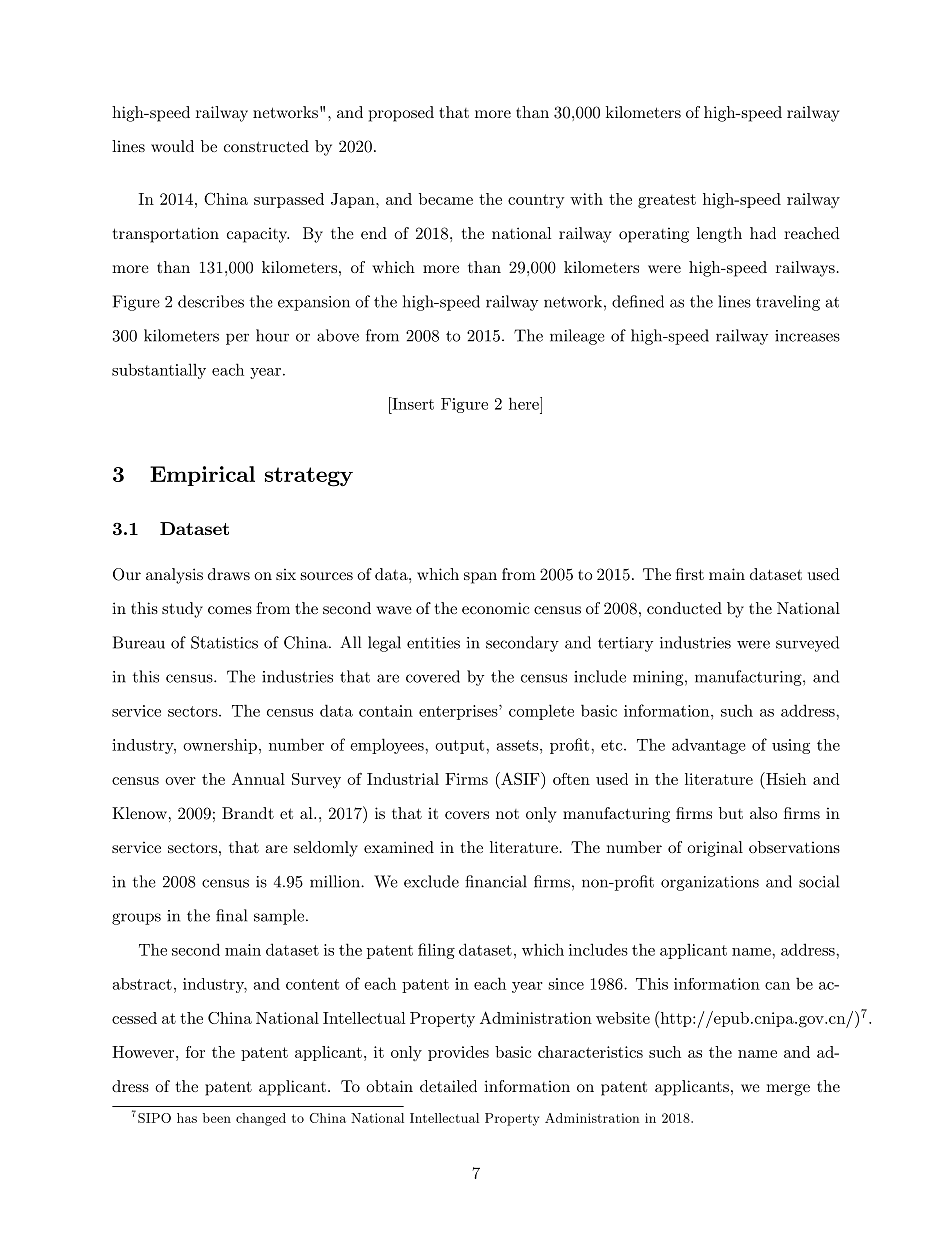 The image size is (952, 1233). Describe the element at coordinates (667, 201) in the screenshot. I see `greatest` at that location.
